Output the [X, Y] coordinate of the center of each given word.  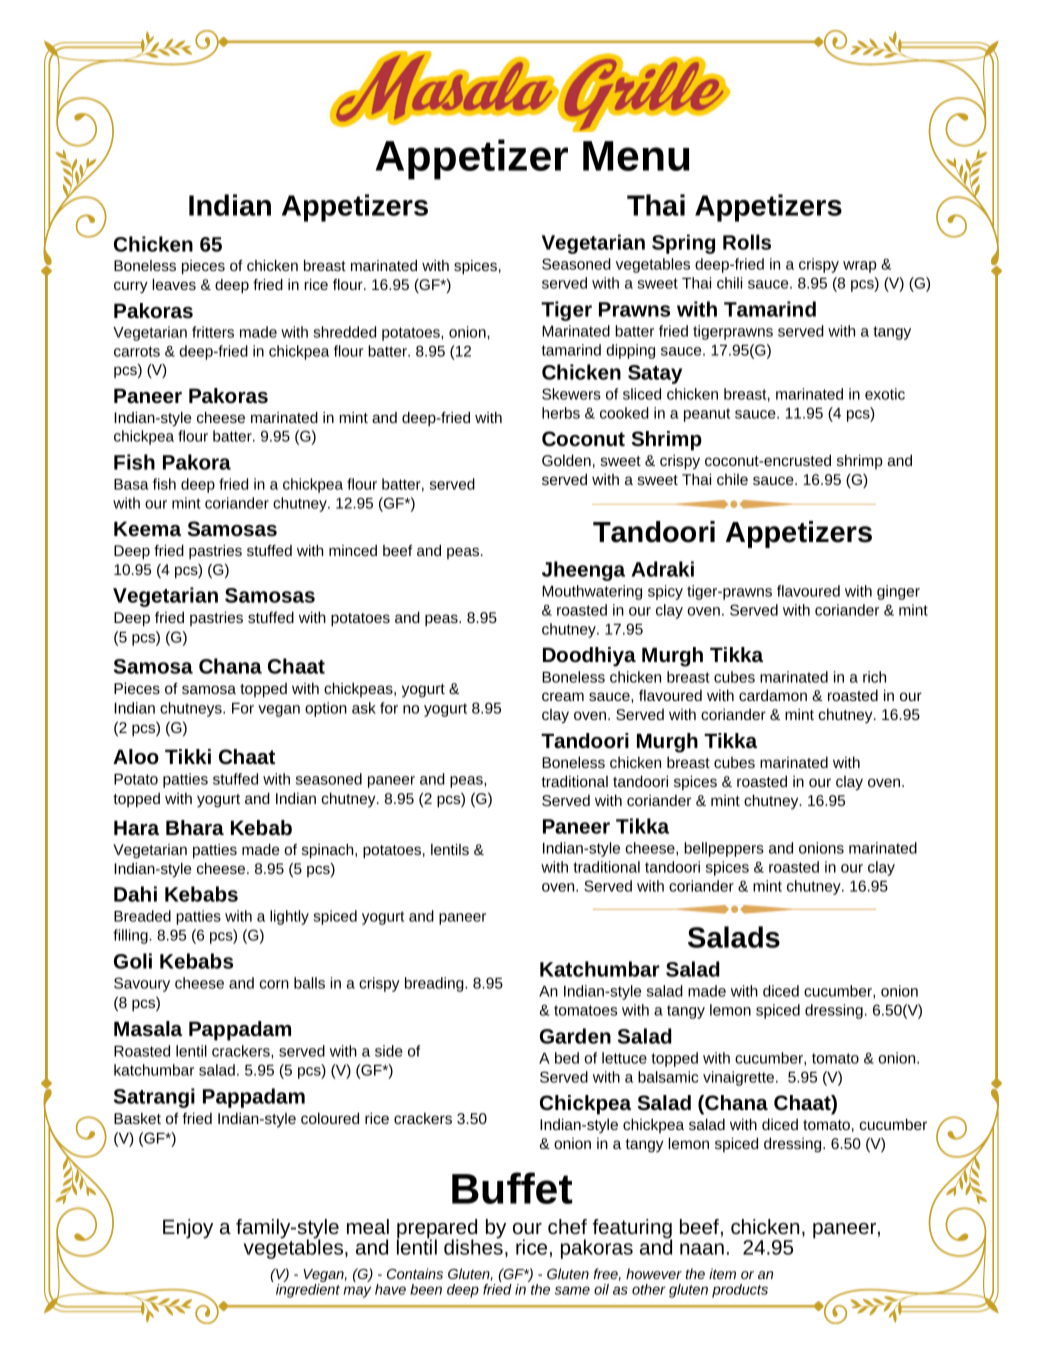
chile [732, 479]
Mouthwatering [592, 592]
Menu [636, 156]
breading [435, 984]
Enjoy [188, 1229]
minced [353, 550]
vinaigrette [738, 1078]
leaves [174, 284]
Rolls [747, 242]
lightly [289, 917]
